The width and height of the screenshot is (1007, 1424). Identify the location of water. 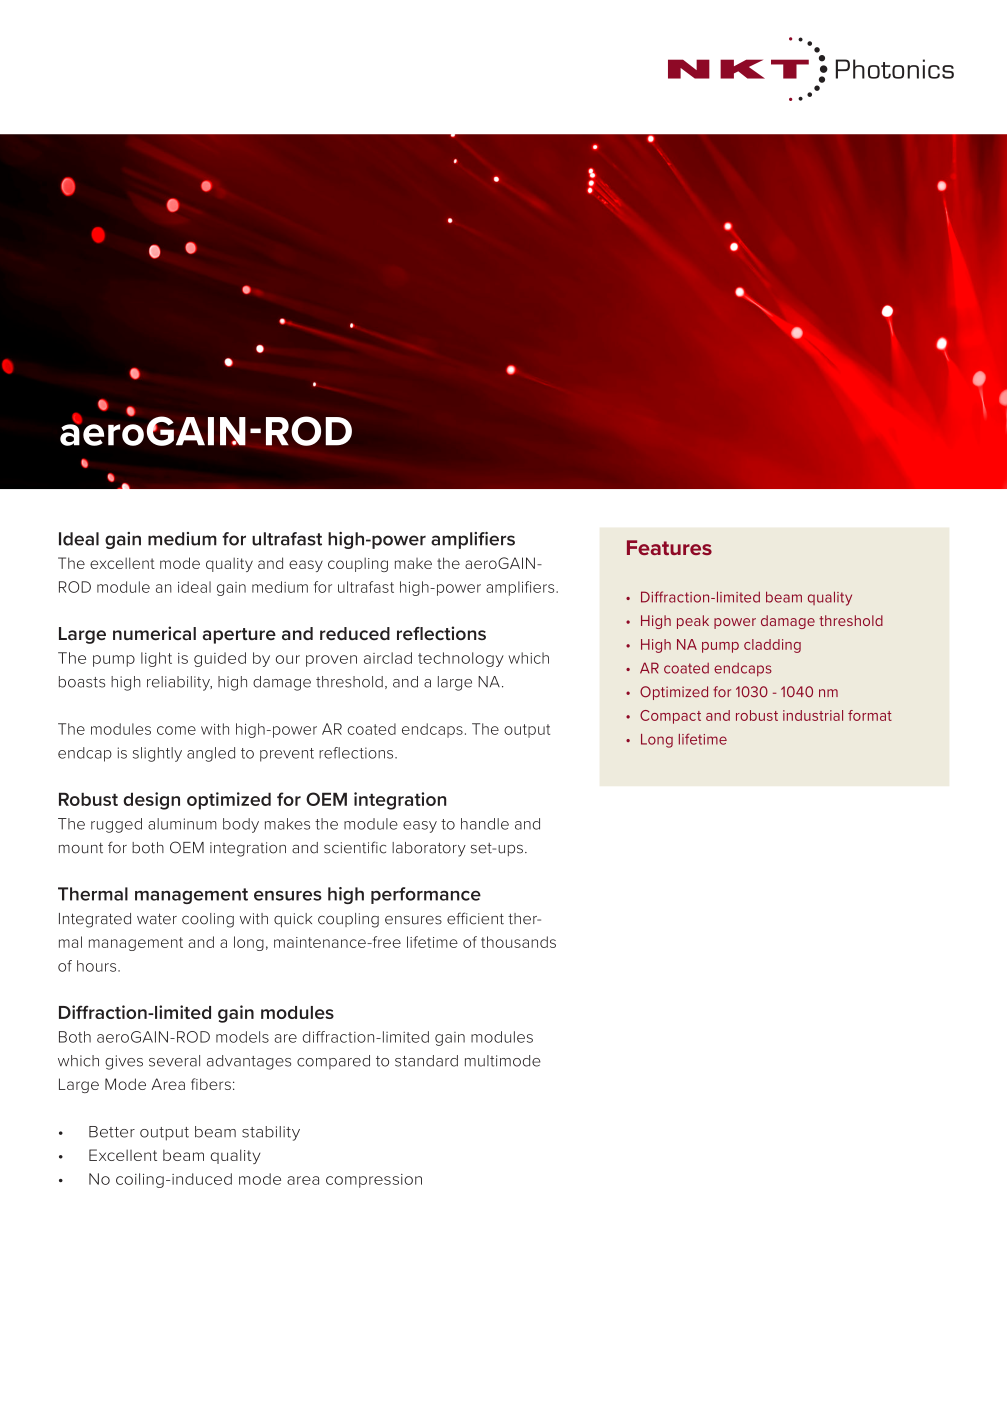
(157, 919).
